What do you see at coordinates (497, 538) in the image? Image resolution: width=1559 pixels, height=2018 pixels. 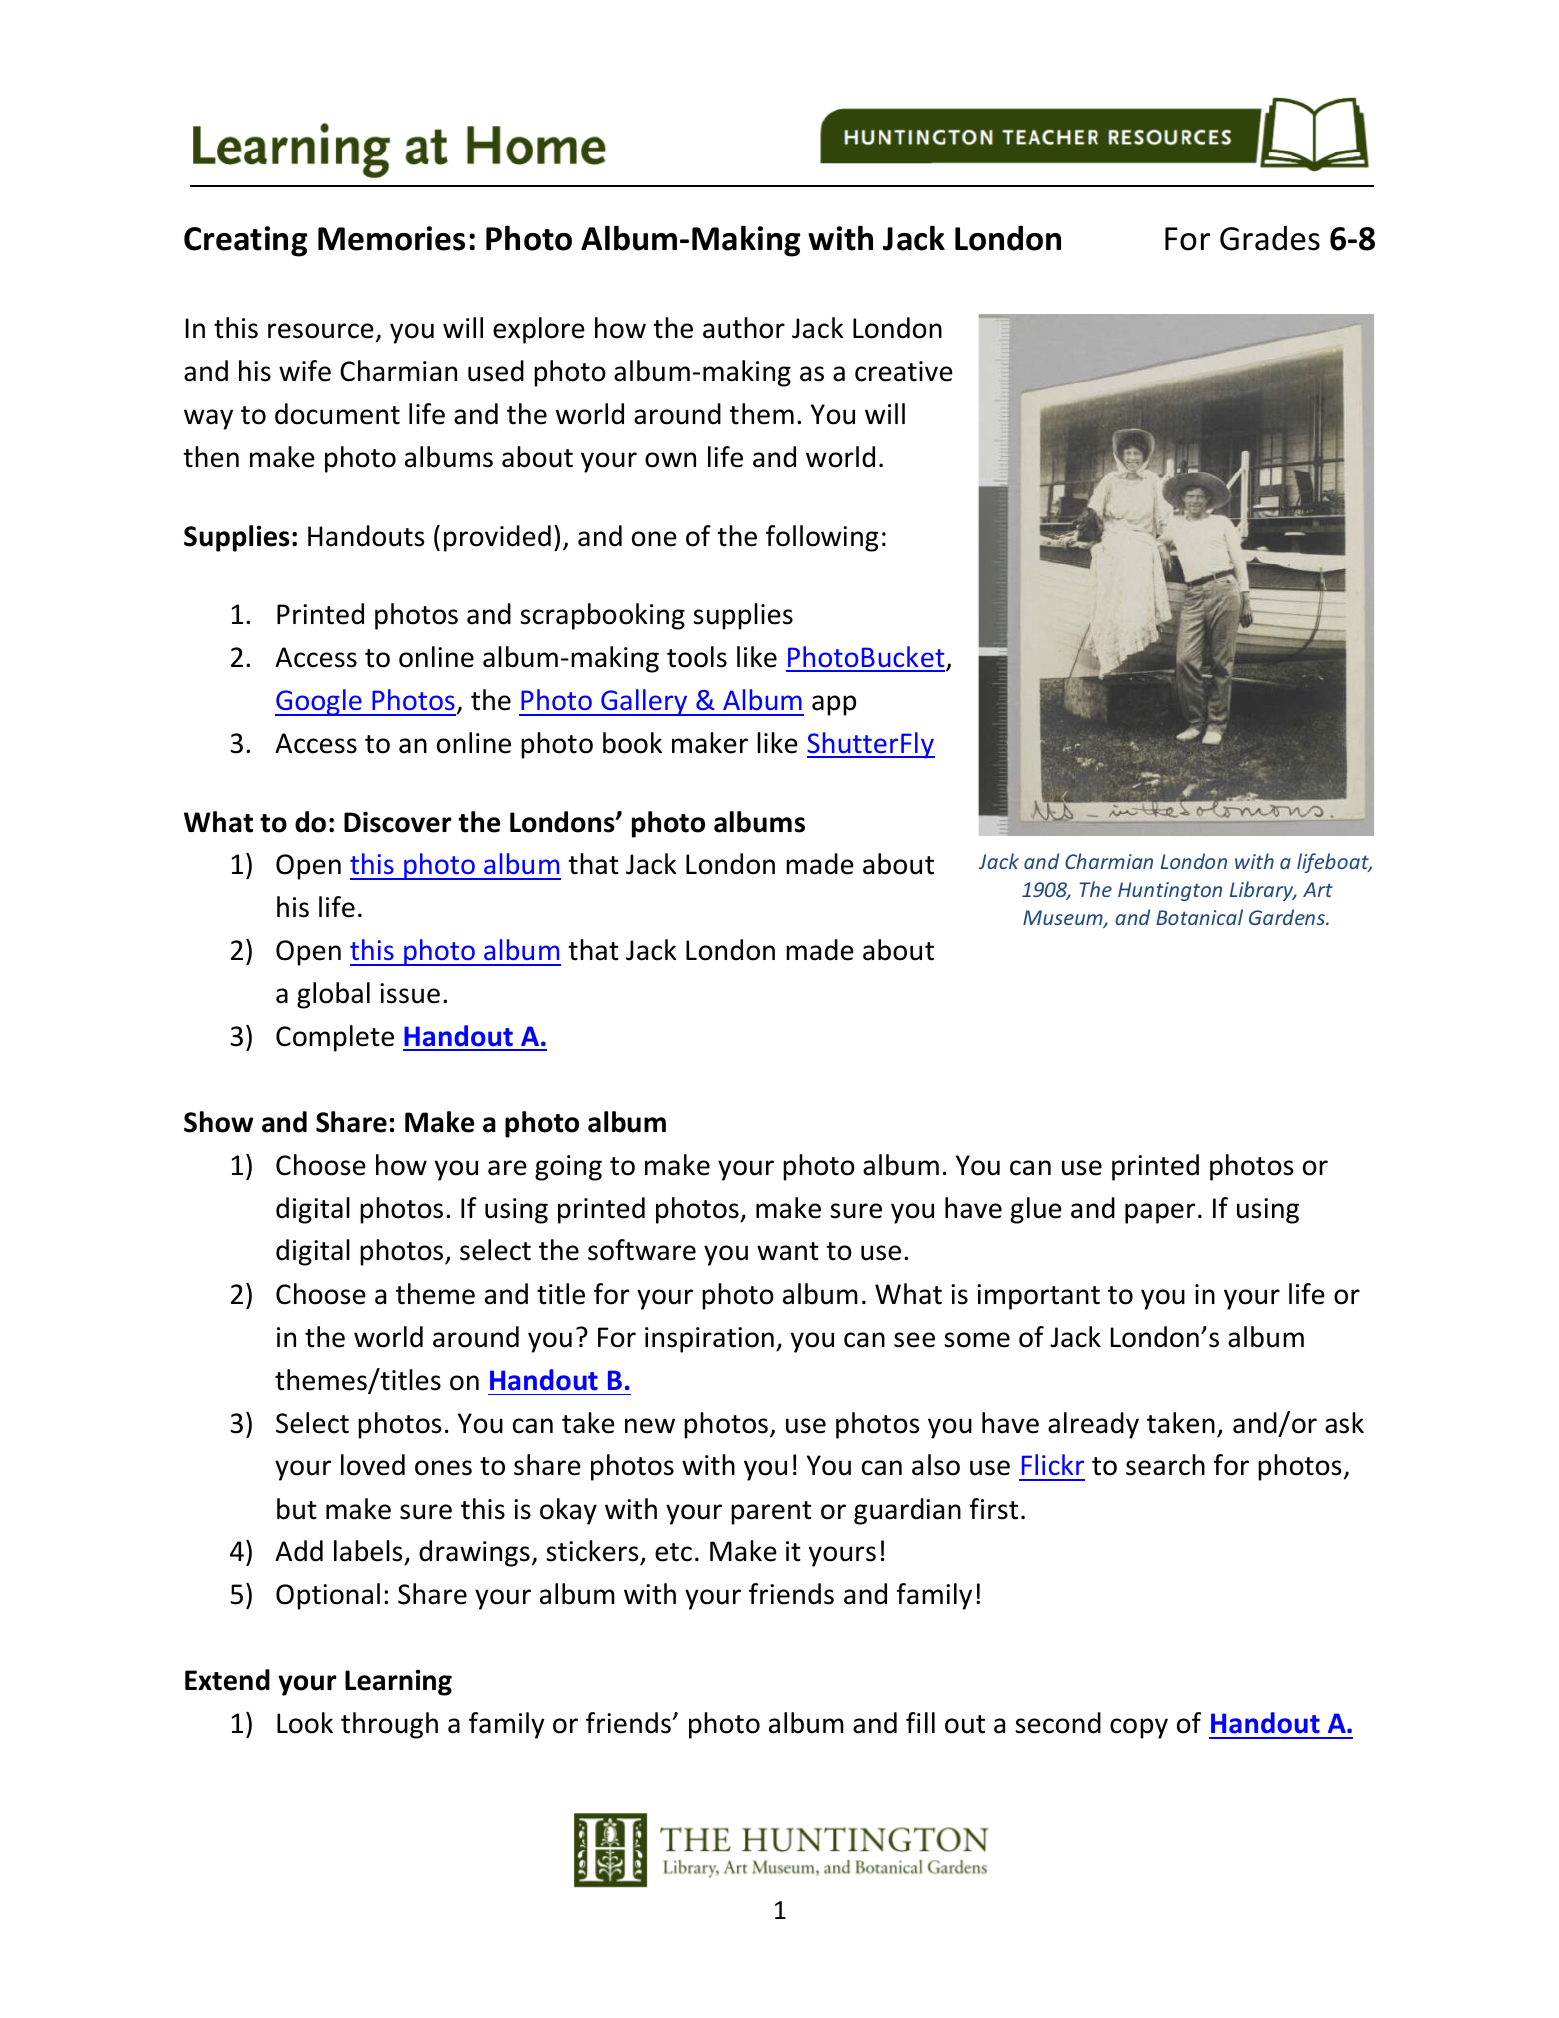 I see `provided` at bounding box center [497, 538].
